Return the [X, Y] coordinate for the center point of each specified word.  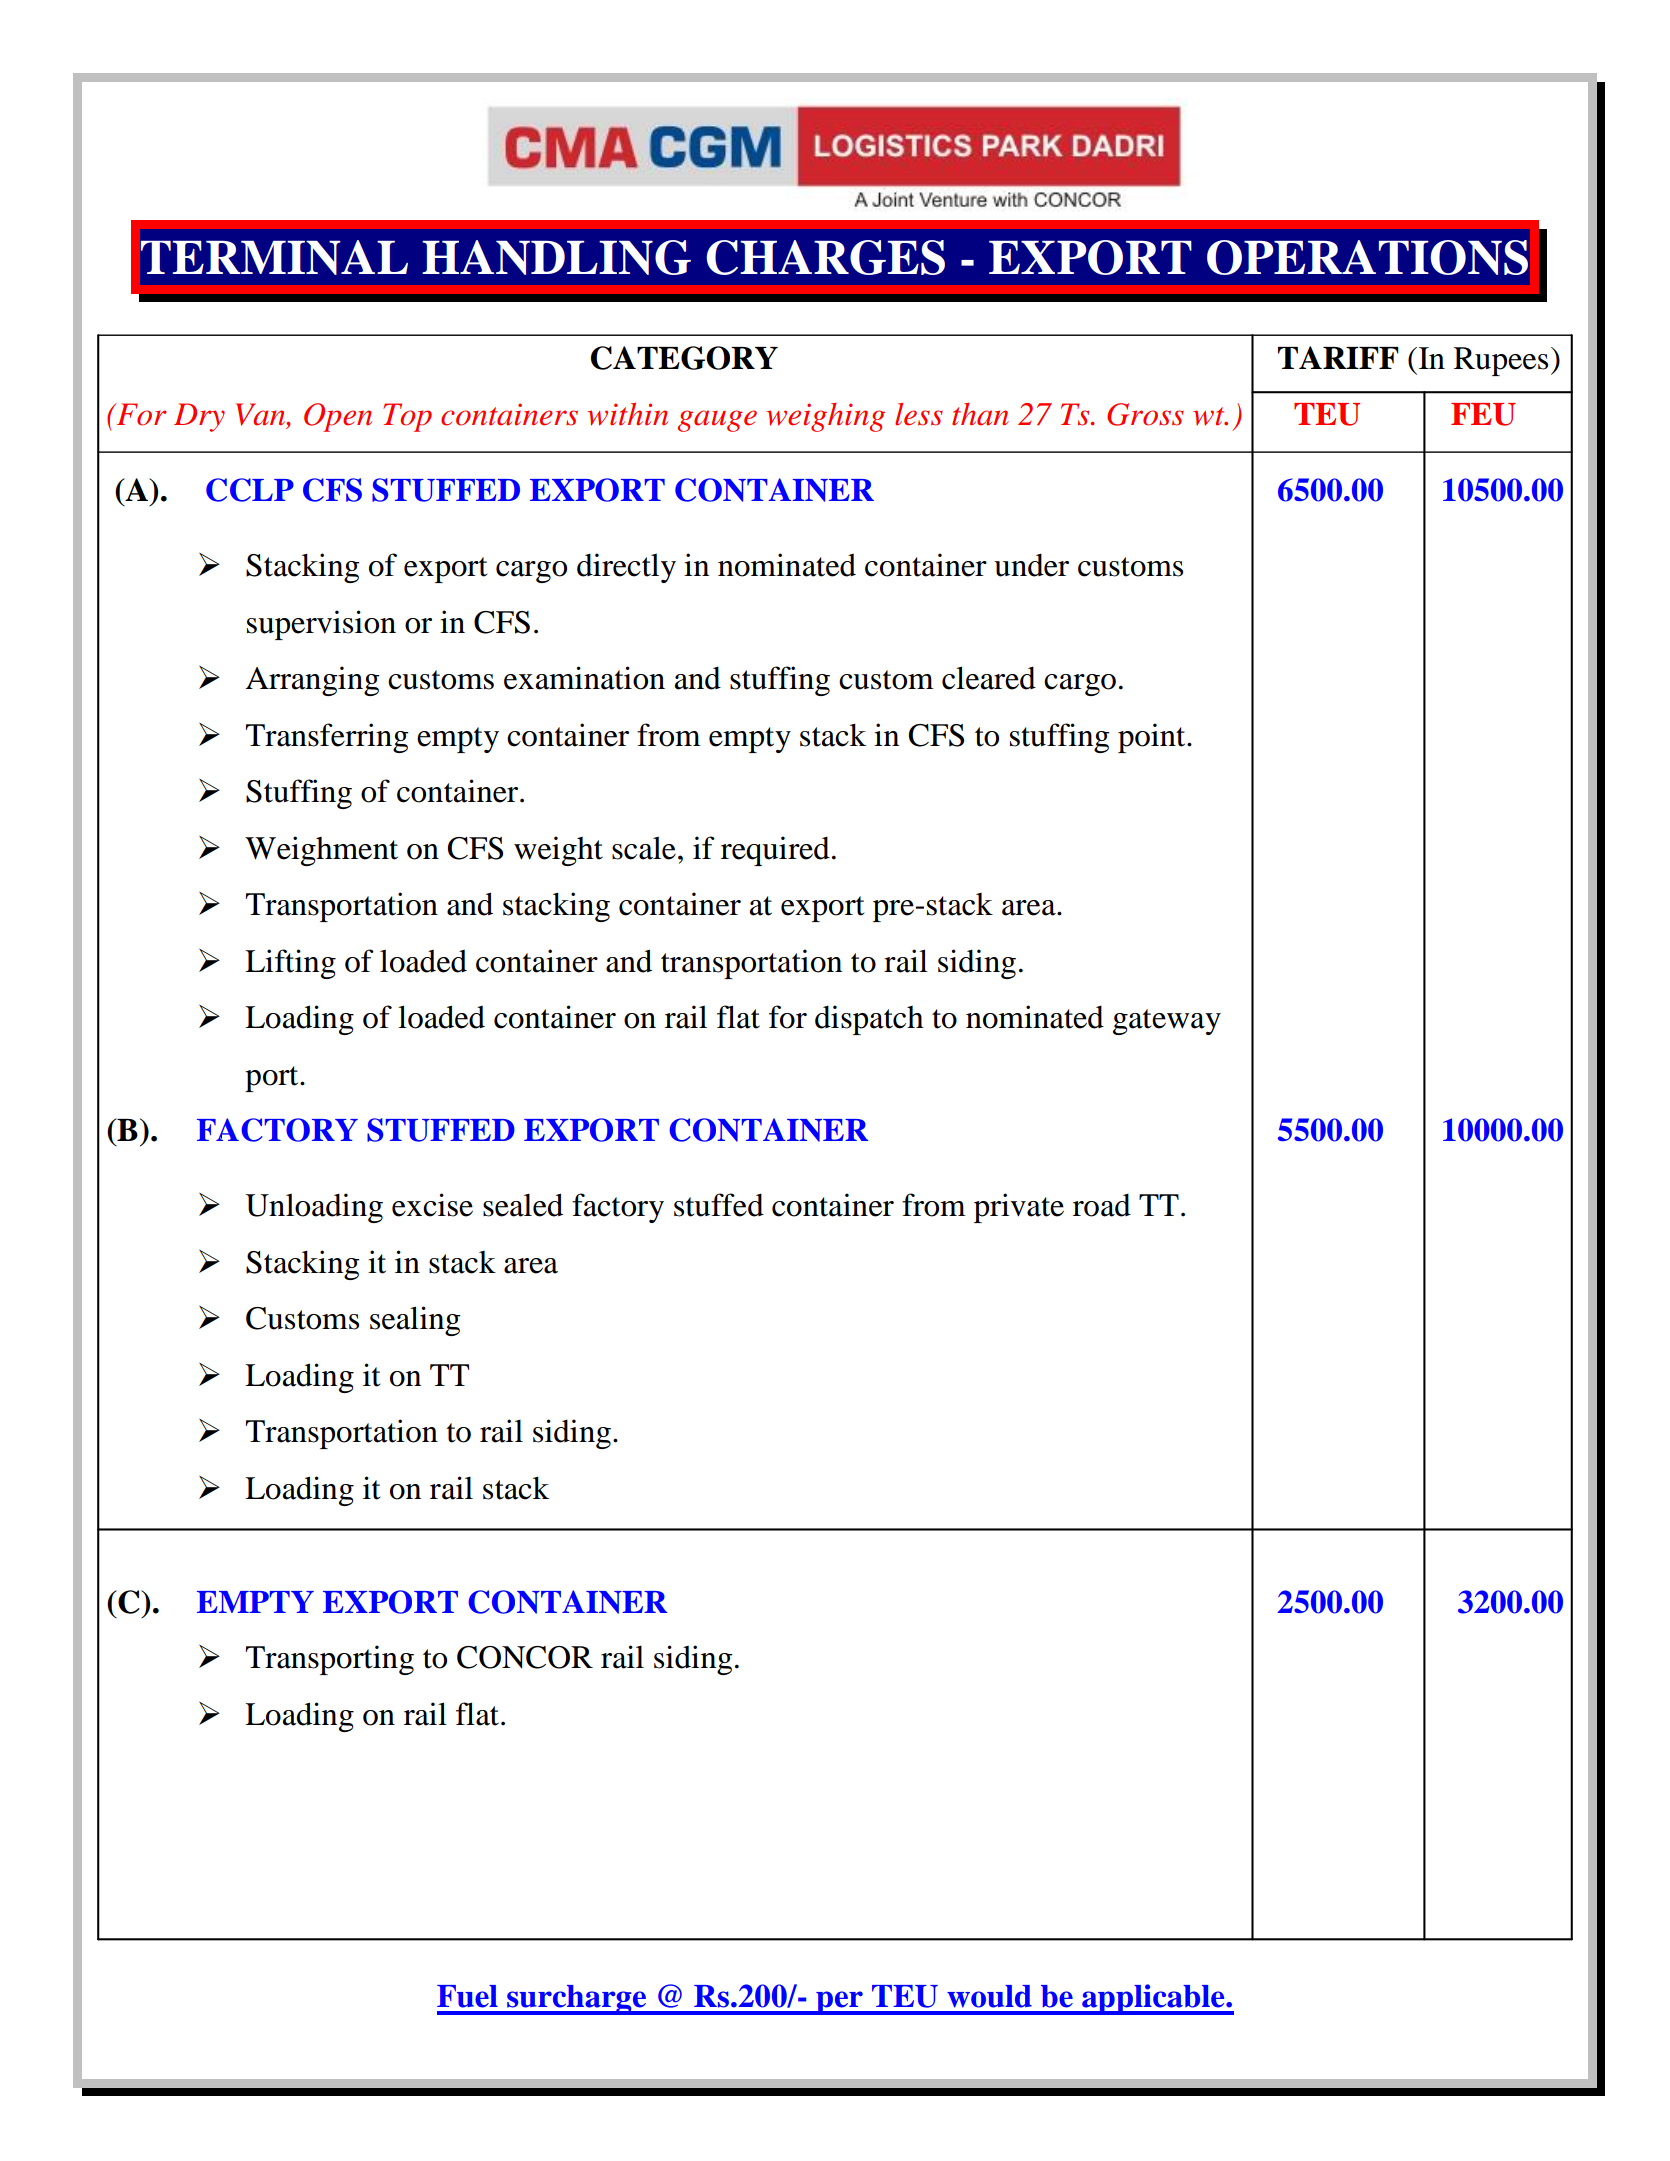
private [1019, 1208]
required [775, 851]
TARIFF [1338, 357]
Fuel [467, 1996]
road [1102, 1205]
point [1153, 738]
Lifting [290, 964]
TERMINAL [274, 257]
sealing [415, 1321]
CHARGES [825, 257]
